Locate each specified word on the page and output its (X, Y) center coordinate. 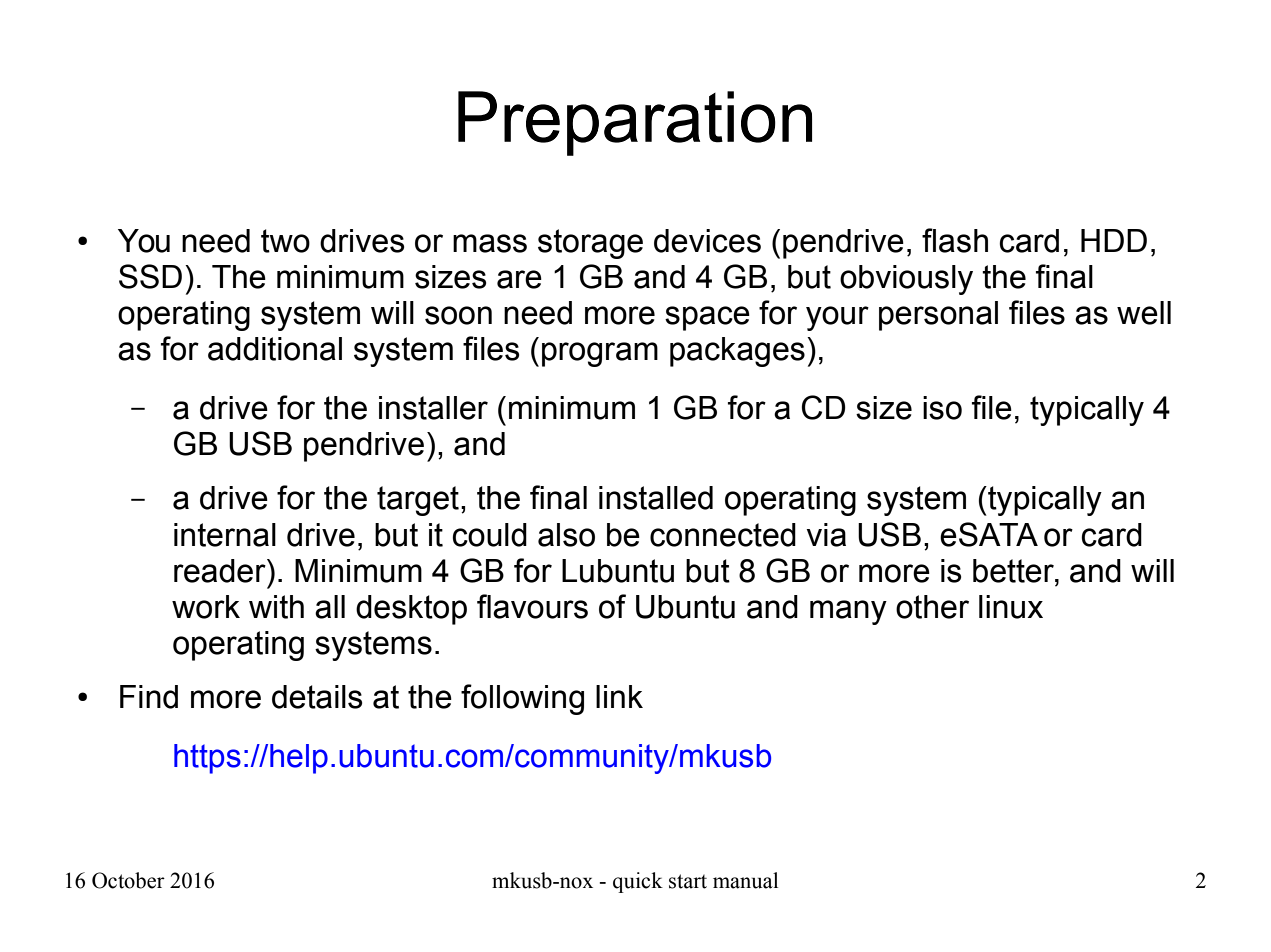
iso (942, 408)
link (619, 696)
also (566, 535)
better (1014, 571)
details (317, 697)
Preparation (635, 123)
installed (656, 498)
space (707, 318)
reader (221, 571)
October (128, 880)
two (285, 241)
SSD (150, 276)
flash (955, 240)
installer (433, 408)
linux (1011, 607)
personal (938, 316)
